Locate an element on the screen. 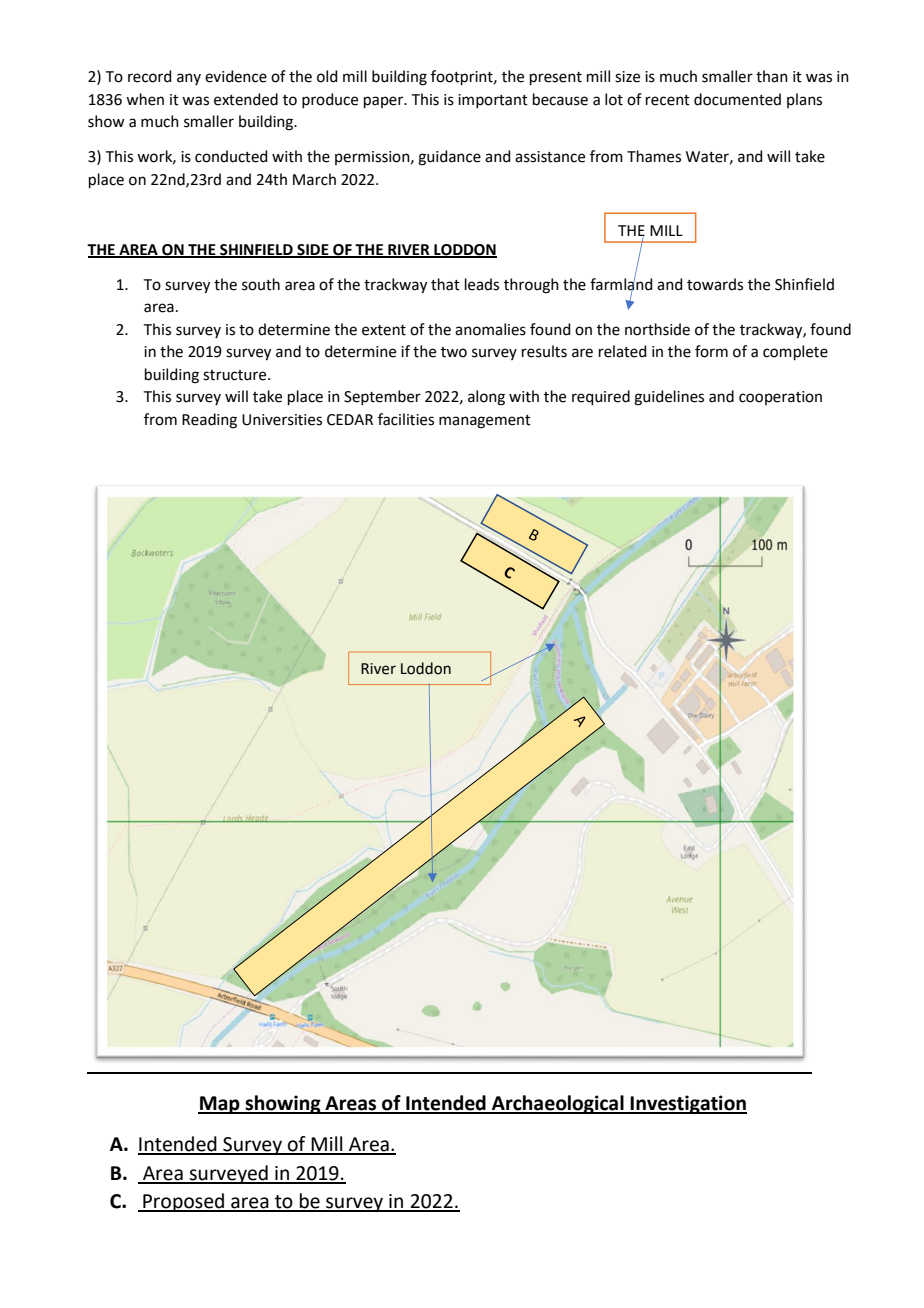  important is located at coordinates (493, 101).
